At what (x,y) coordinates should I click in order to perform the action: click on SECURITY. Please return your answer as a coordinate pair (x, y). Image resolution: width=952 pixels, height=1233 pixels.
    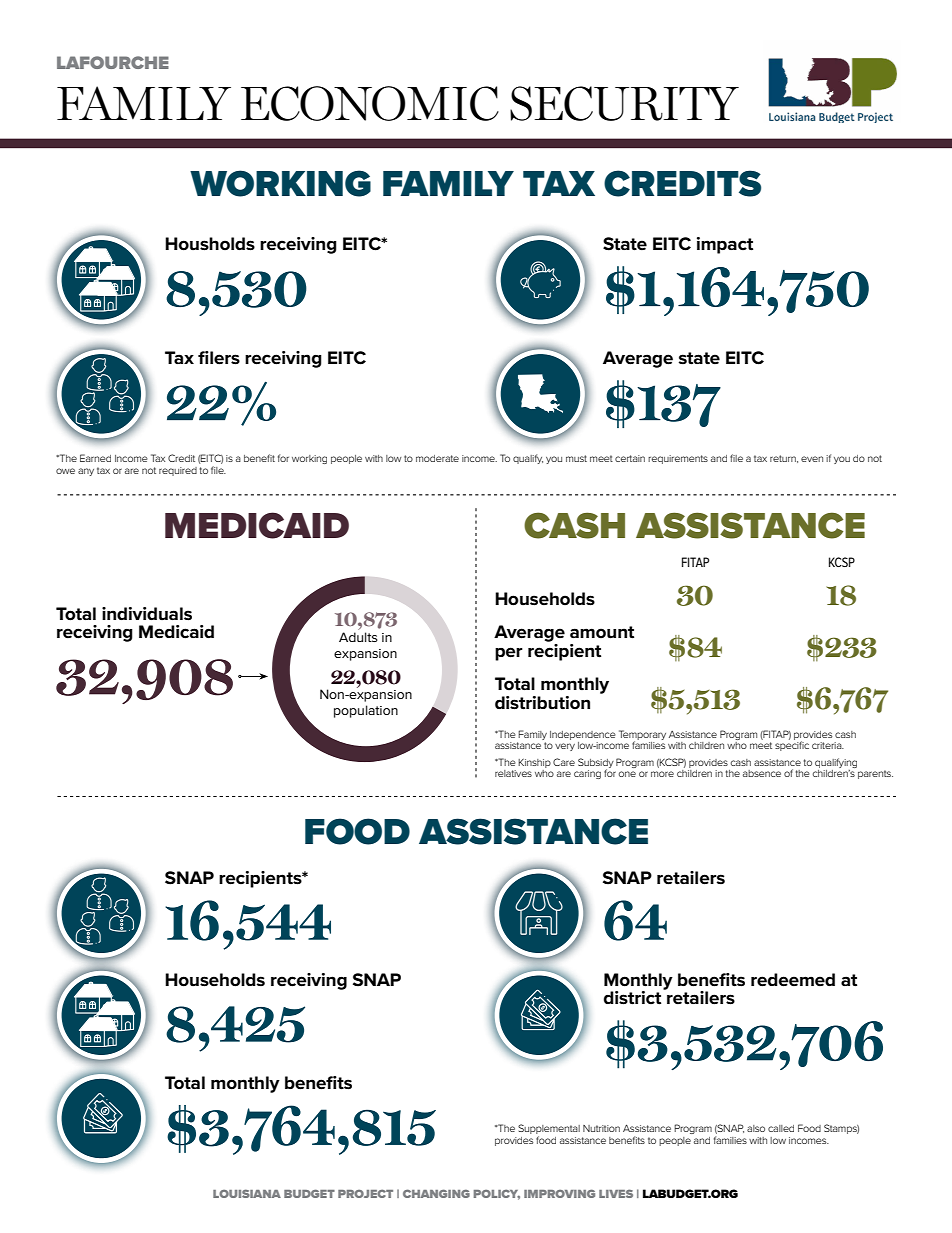
    Looking at the image, I should click on (624, 103).
